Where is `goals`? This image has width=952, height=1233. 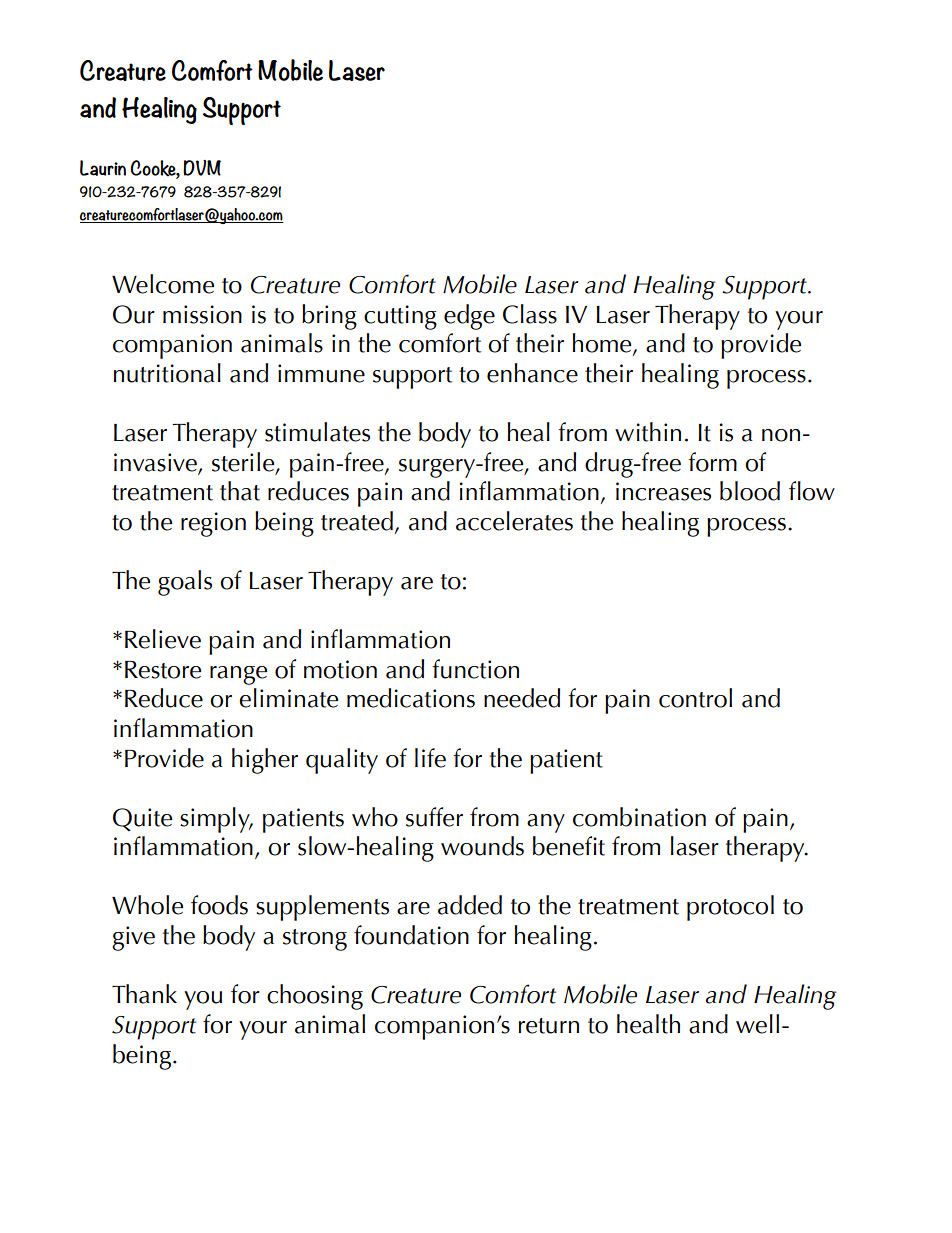 goals is located at coordinates (185, 583).
